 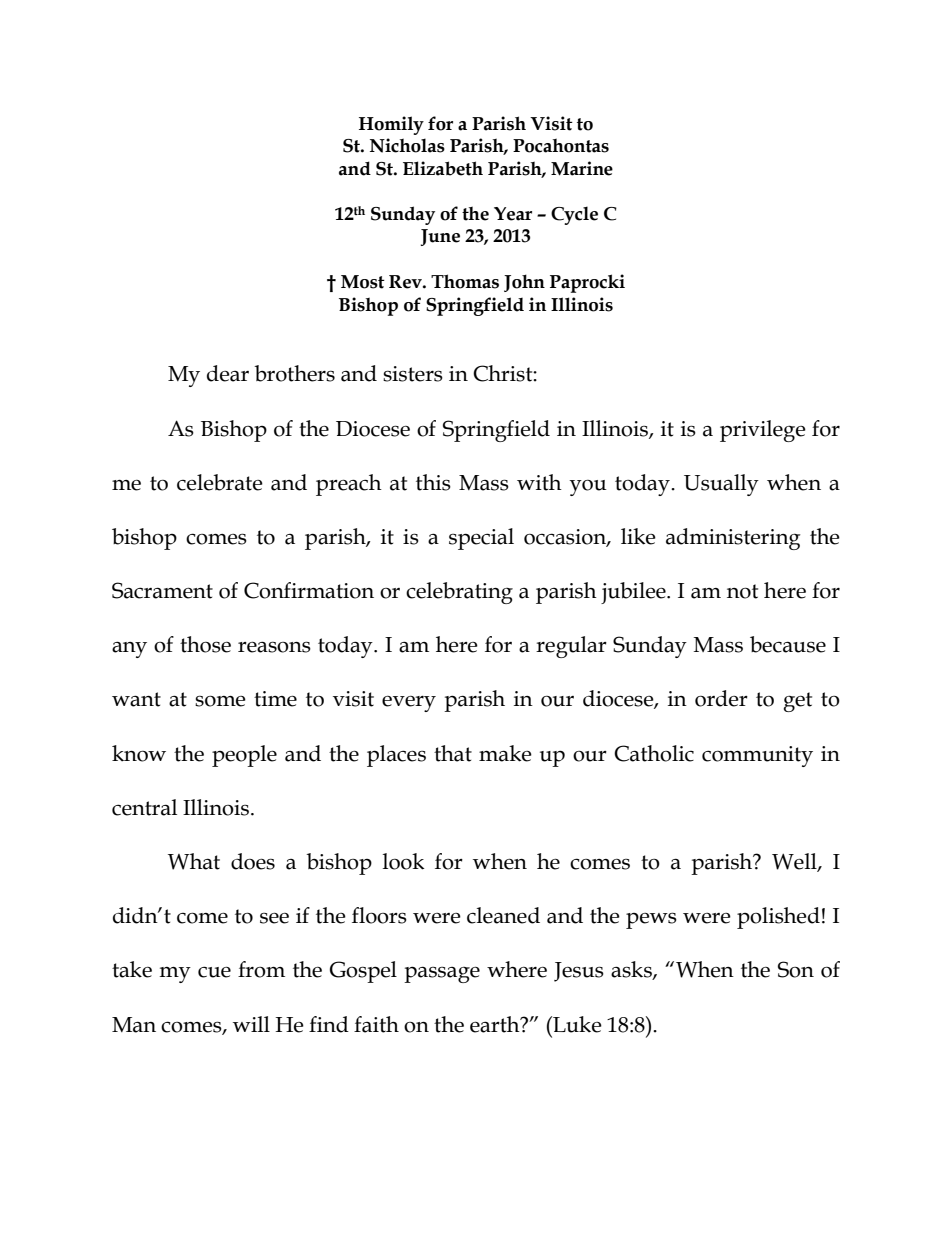 What do you see at coordinates (391, 125) in the screenshot?
I see `Homily` at bounding box center [391, 125].
